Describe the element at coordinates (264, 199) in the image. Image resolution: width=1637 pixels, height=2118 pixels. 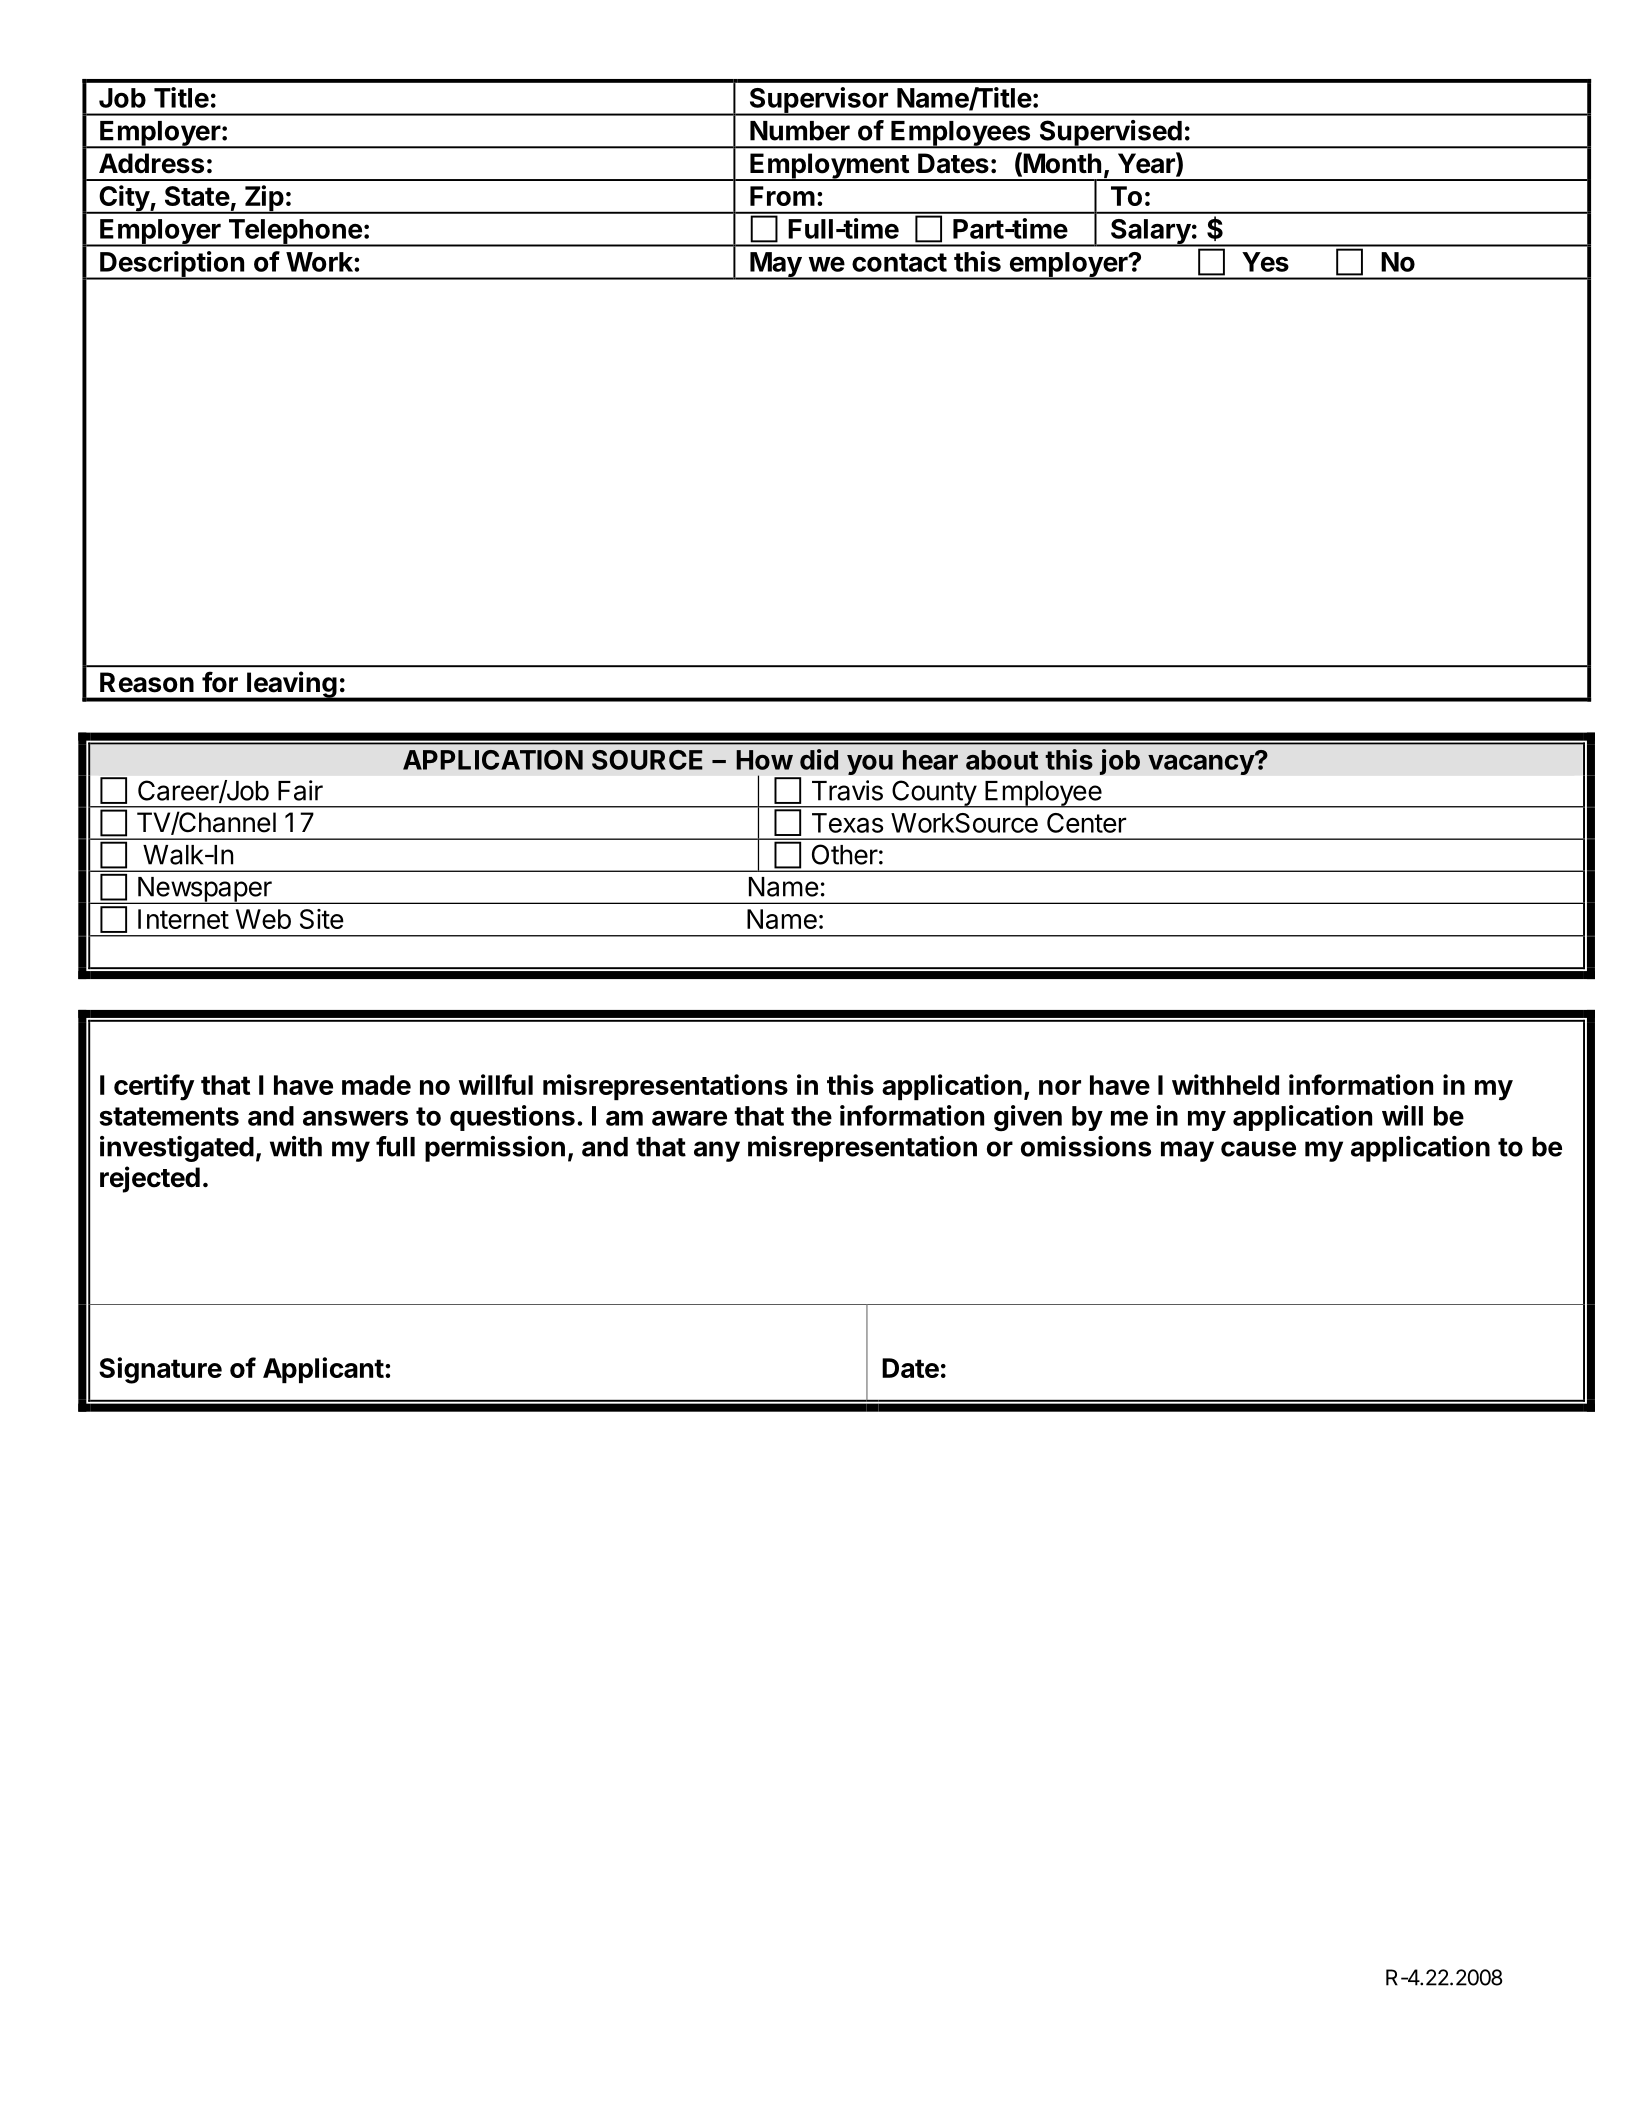
I see `Zip` at that location.
